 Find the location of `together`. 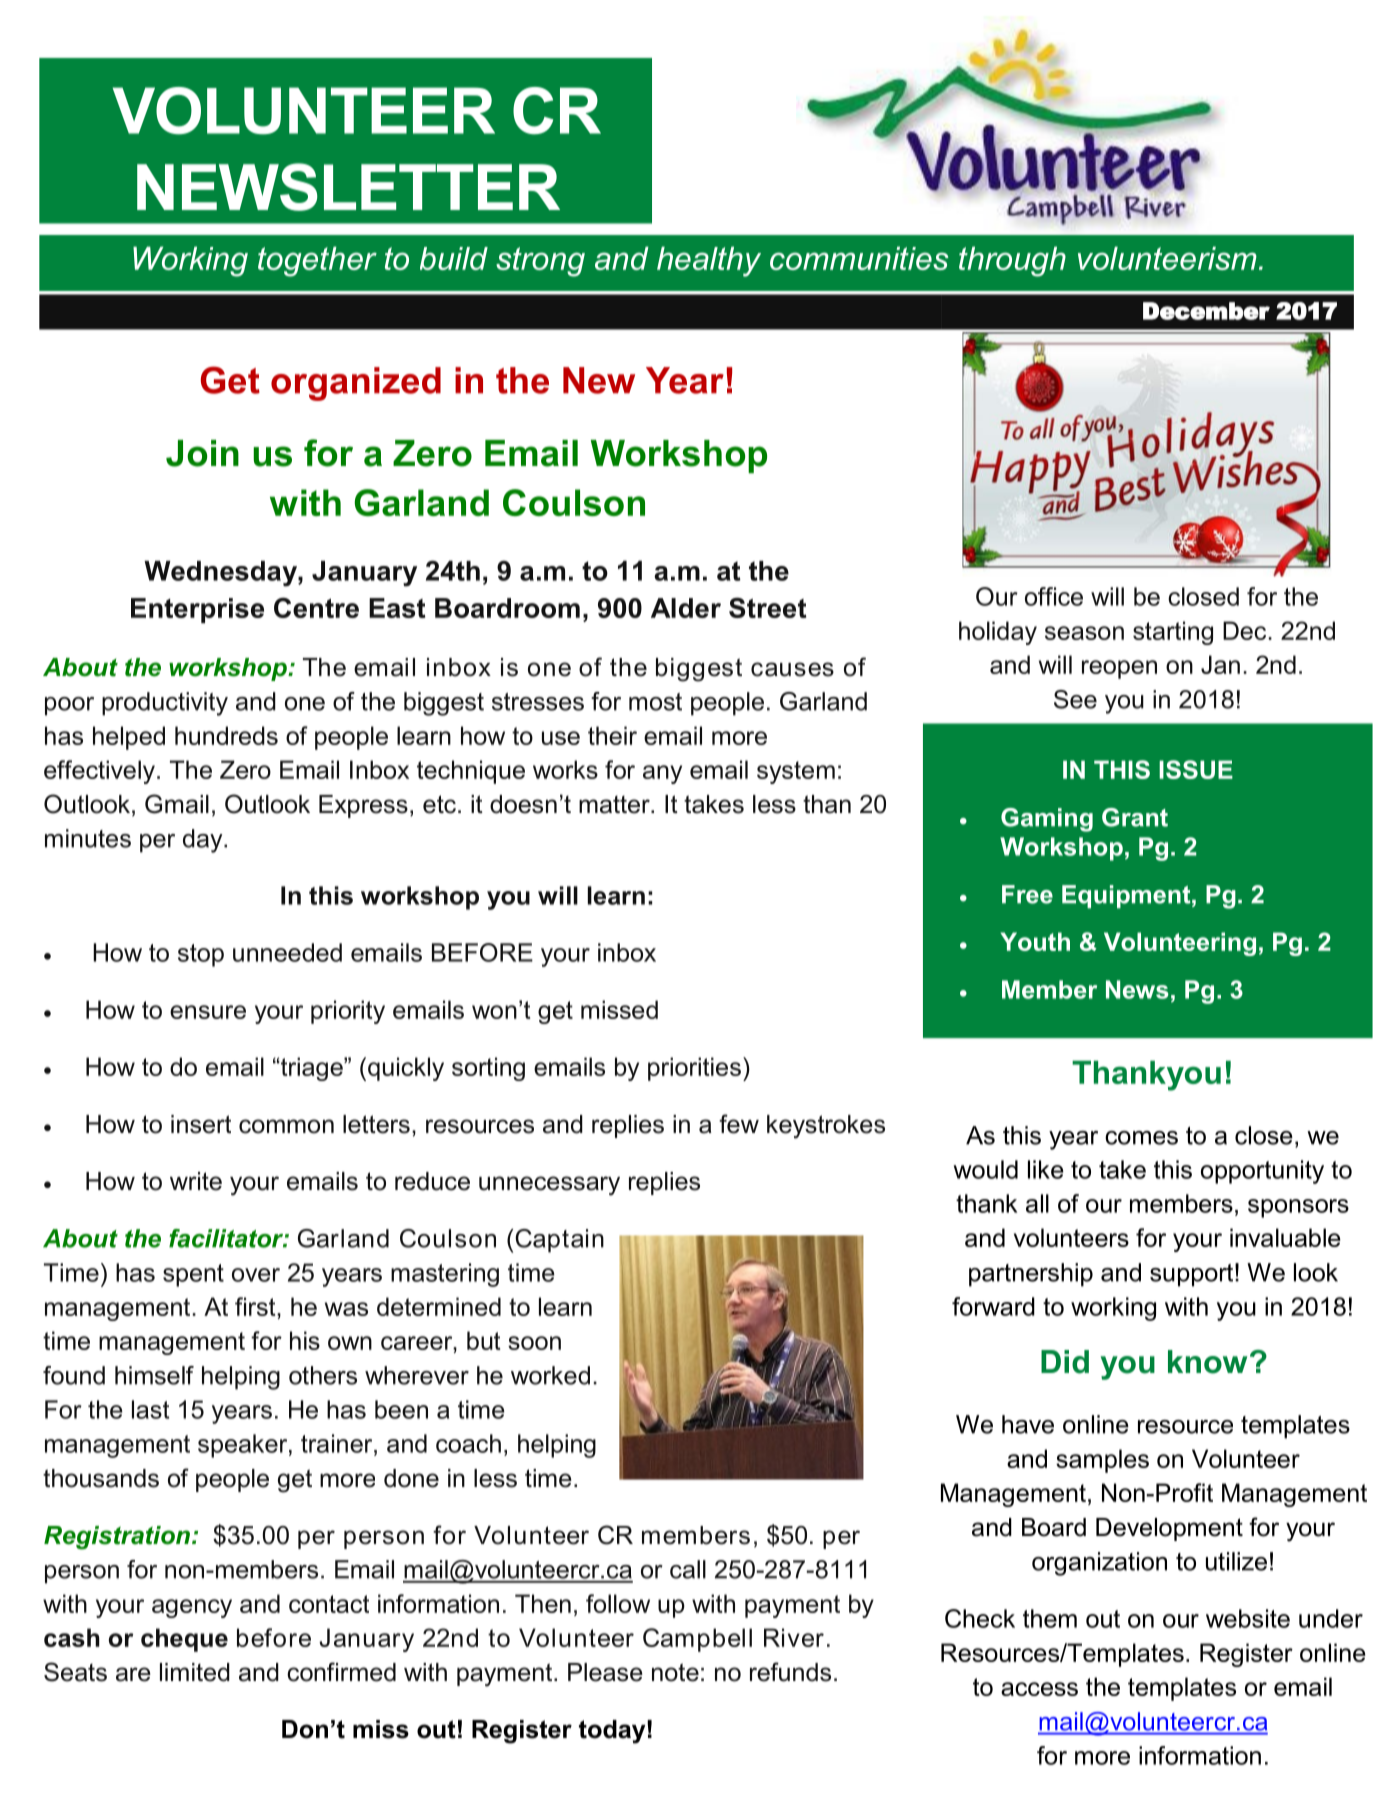

together is located at coordinates (317, 262).
